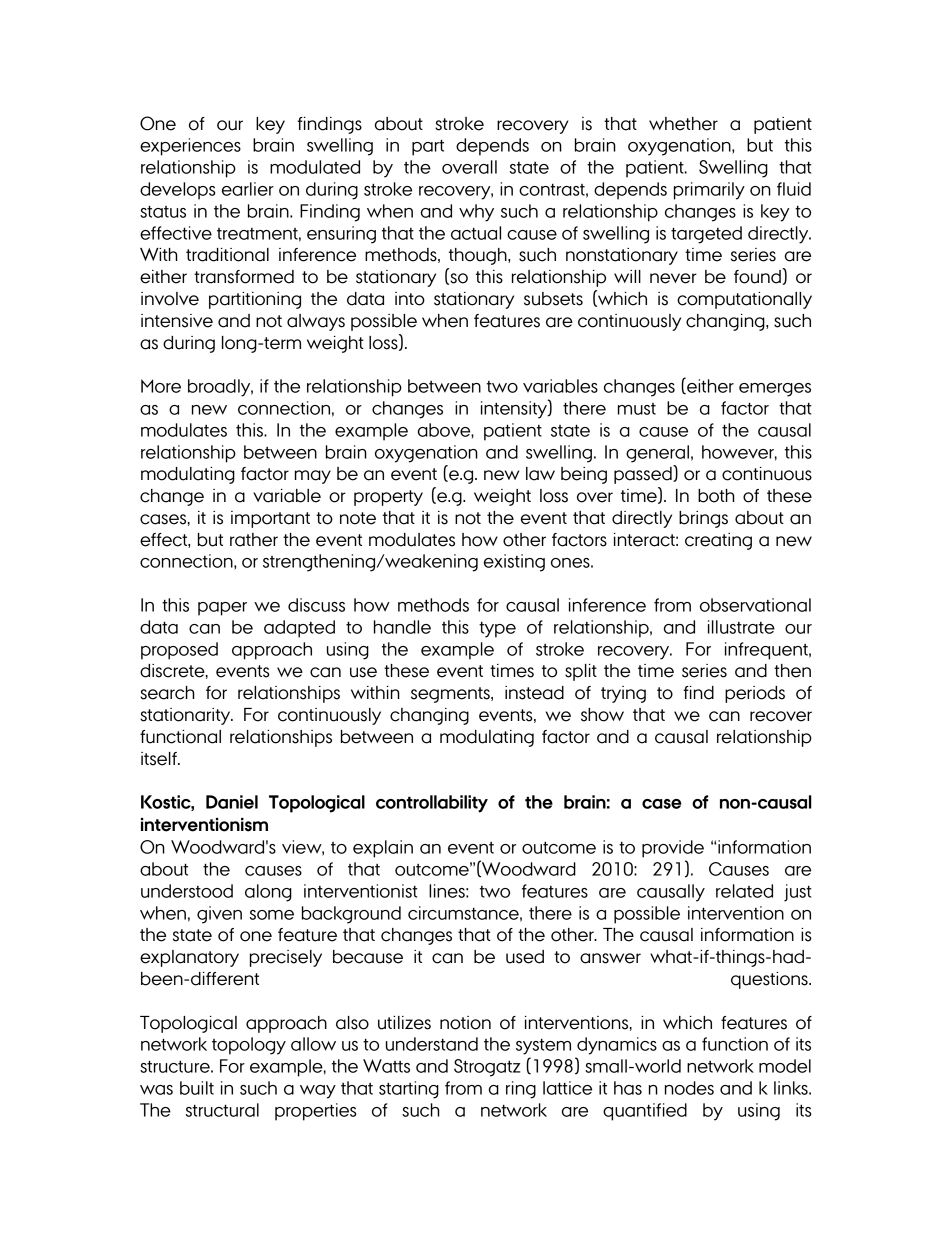  What do you see at coordinates (709, 191) in the document?
I see `primarily` at bounding box center [709, 191].
